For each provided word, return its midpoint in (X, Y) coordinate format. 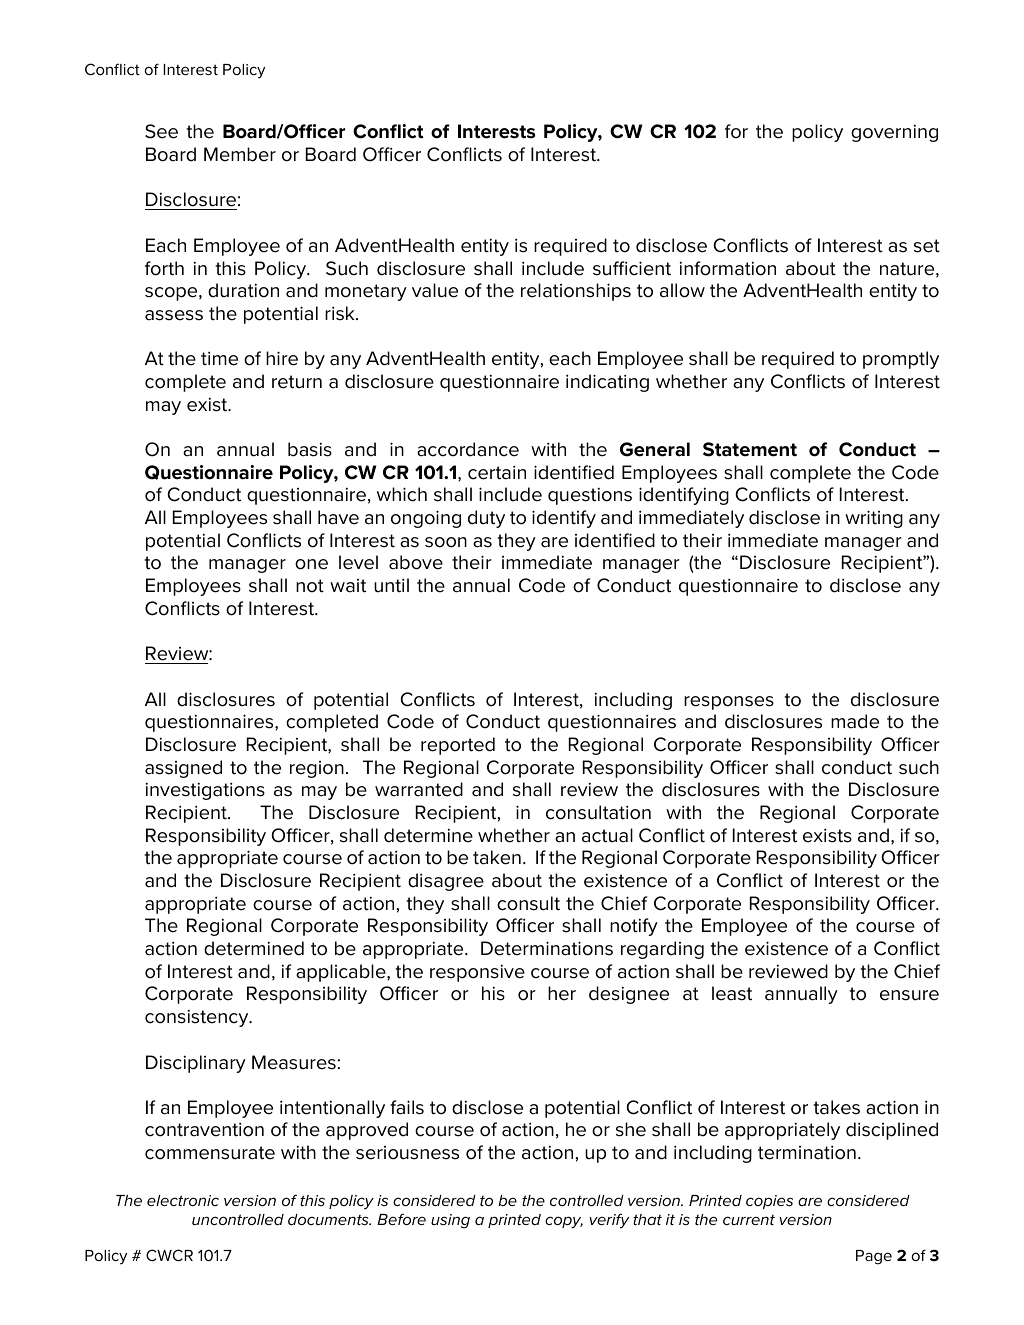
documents (329, 1219)
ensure (909, 995)
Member (240, 154)
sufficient (632, 268)
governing (894, 133)
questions (590, 496)
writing (874, 519)
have (338, 517)
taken (497, 857)
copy (564, 1222)
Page (874, 1257)
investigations (205, 791)
